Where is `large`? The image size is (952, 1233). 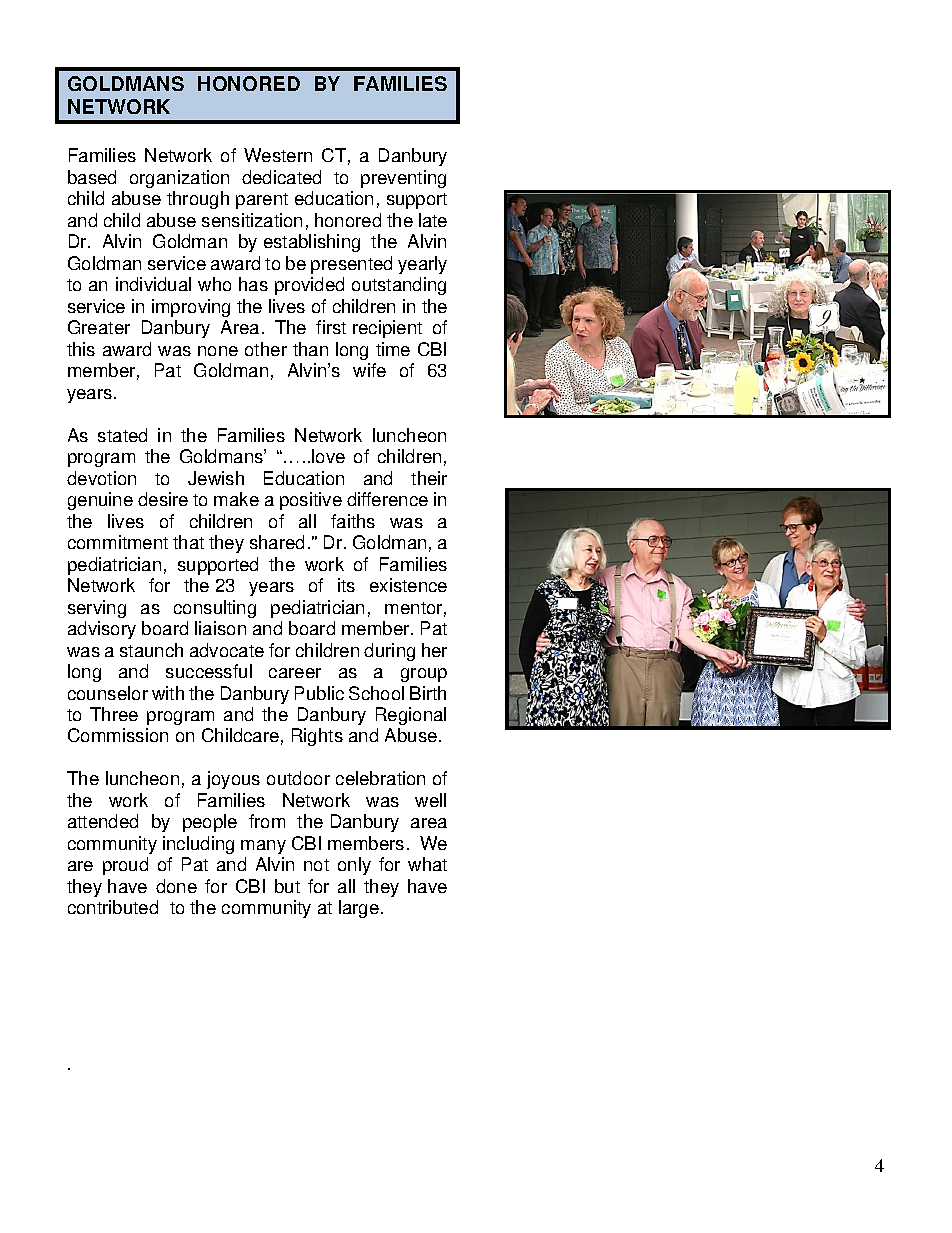
large is located at coordinates (359, 909).
